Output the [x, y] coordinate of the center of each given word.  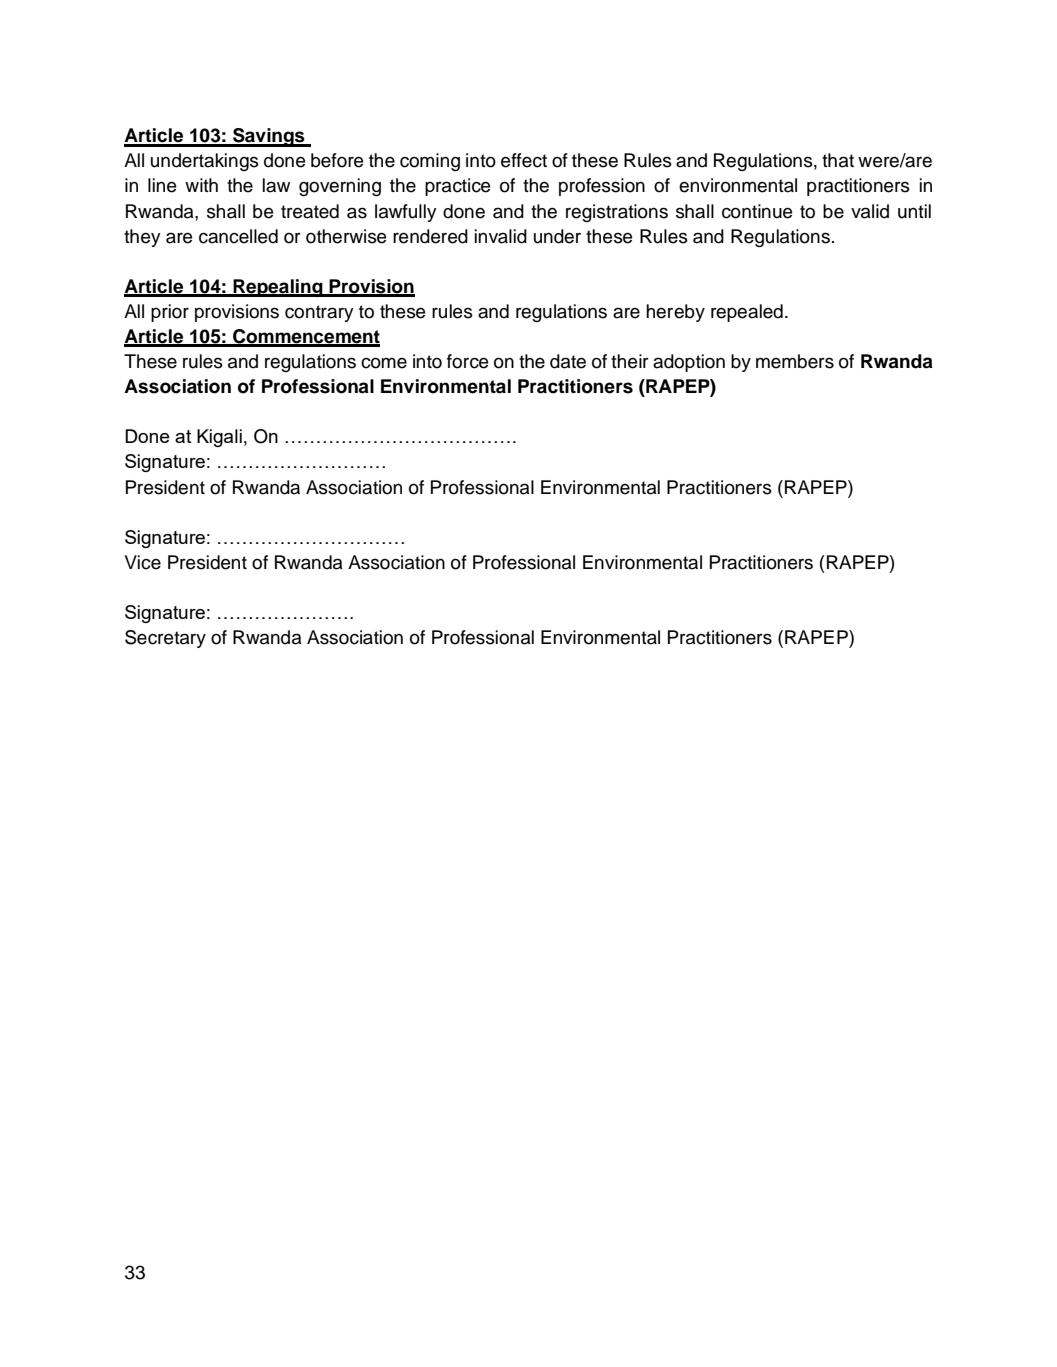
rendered [430, 236]
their [630, 361]
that [838, 160]
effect [524, 160]
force [467, 361]
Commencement [305, 337]
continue [757, 211]
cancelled [238, 236]
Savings [269, 137]
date [568, 361]
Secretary [165, 639]
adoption [689, 363]
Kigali [219, 438]
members [795, 361]
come [384, 363]
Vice [143, 562]
